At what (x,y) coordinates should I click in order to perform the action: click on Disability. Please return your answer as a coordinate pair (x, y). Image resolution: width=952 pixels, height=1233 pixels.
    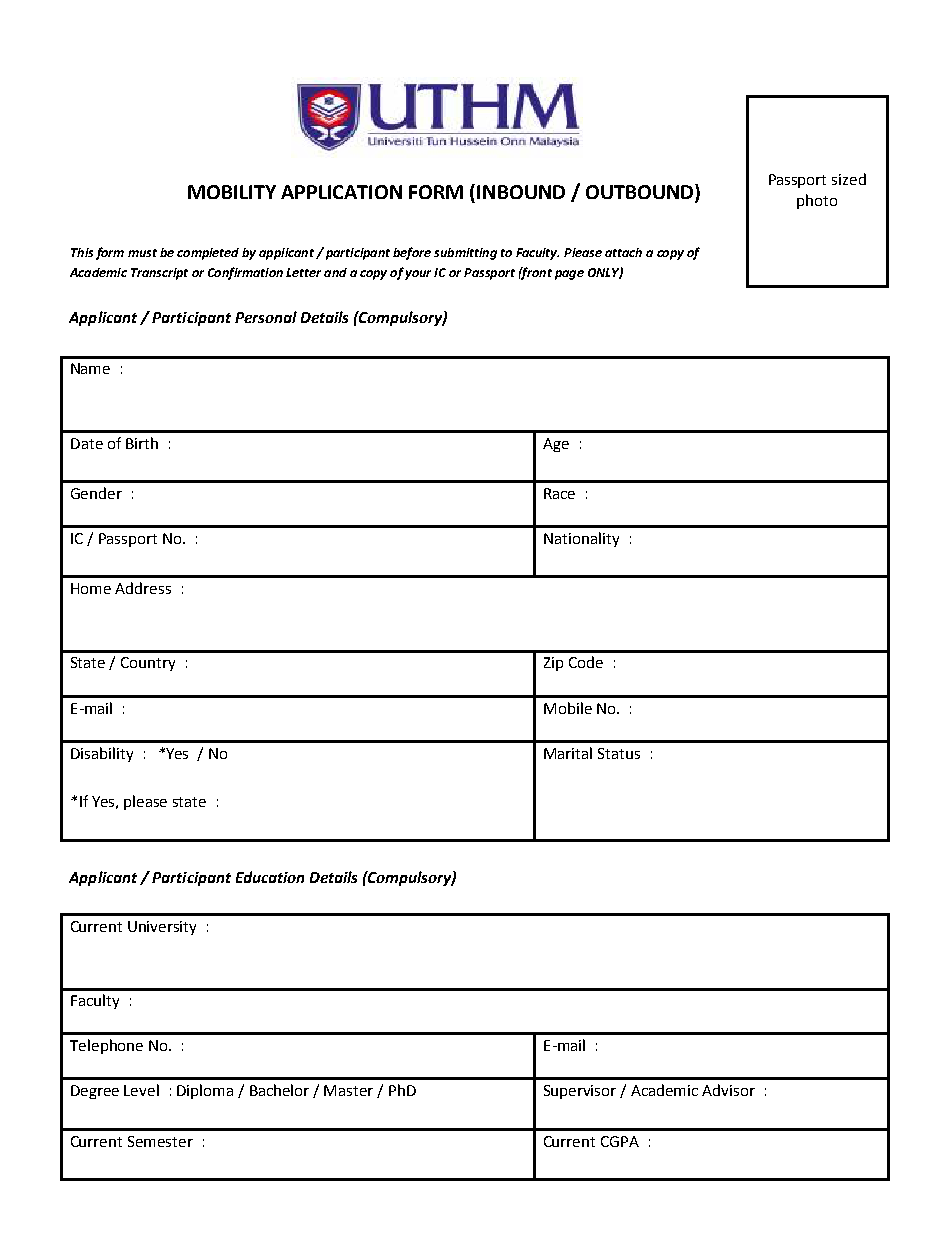
    Looking at the image, I should click on (102, 754).
